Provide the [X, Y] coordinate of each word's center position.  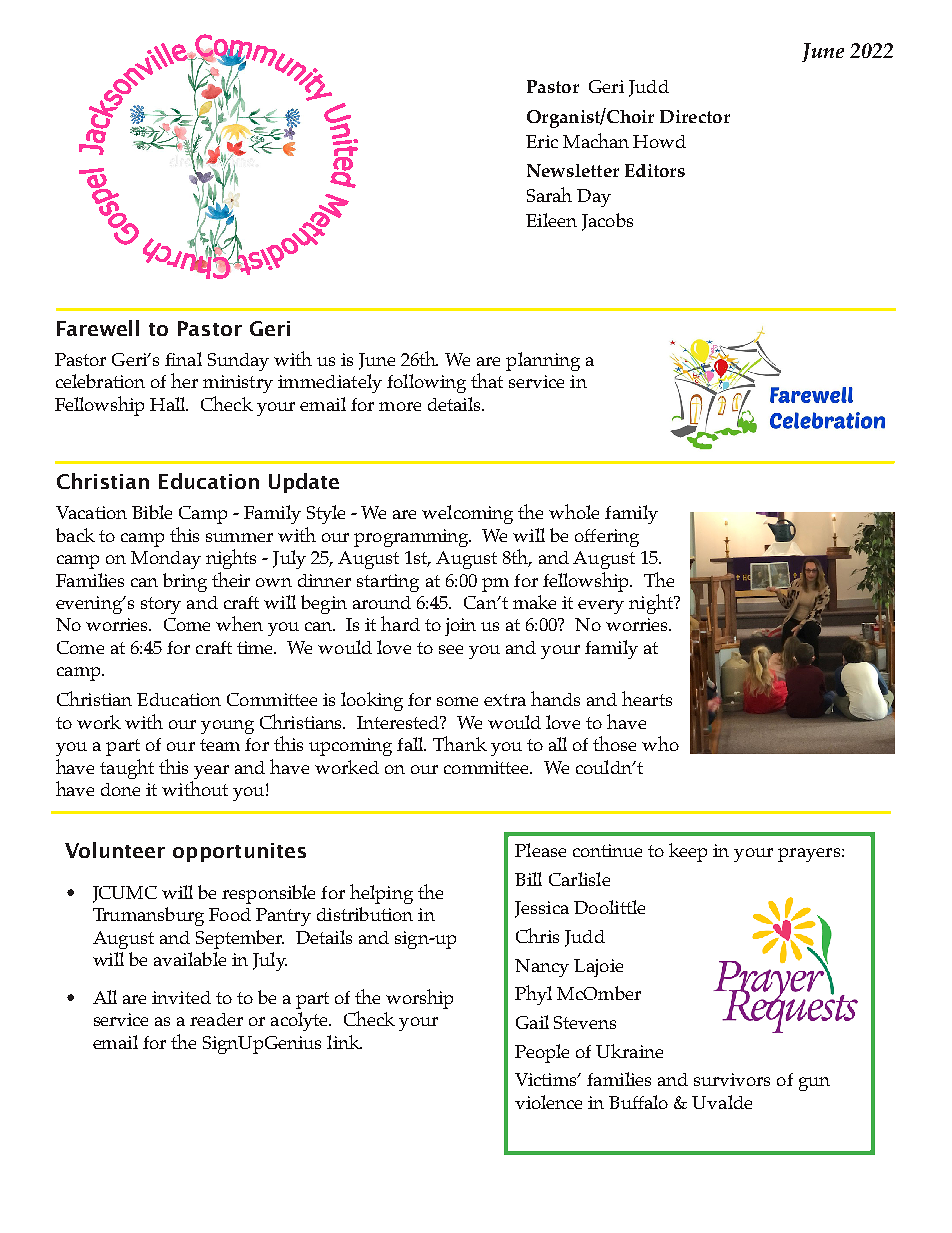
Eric [542, 141]
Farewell [98, 328]
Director [695, 116]
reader [216, 1019]
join [460, 627]
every [601, 607]
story [161, 605]
